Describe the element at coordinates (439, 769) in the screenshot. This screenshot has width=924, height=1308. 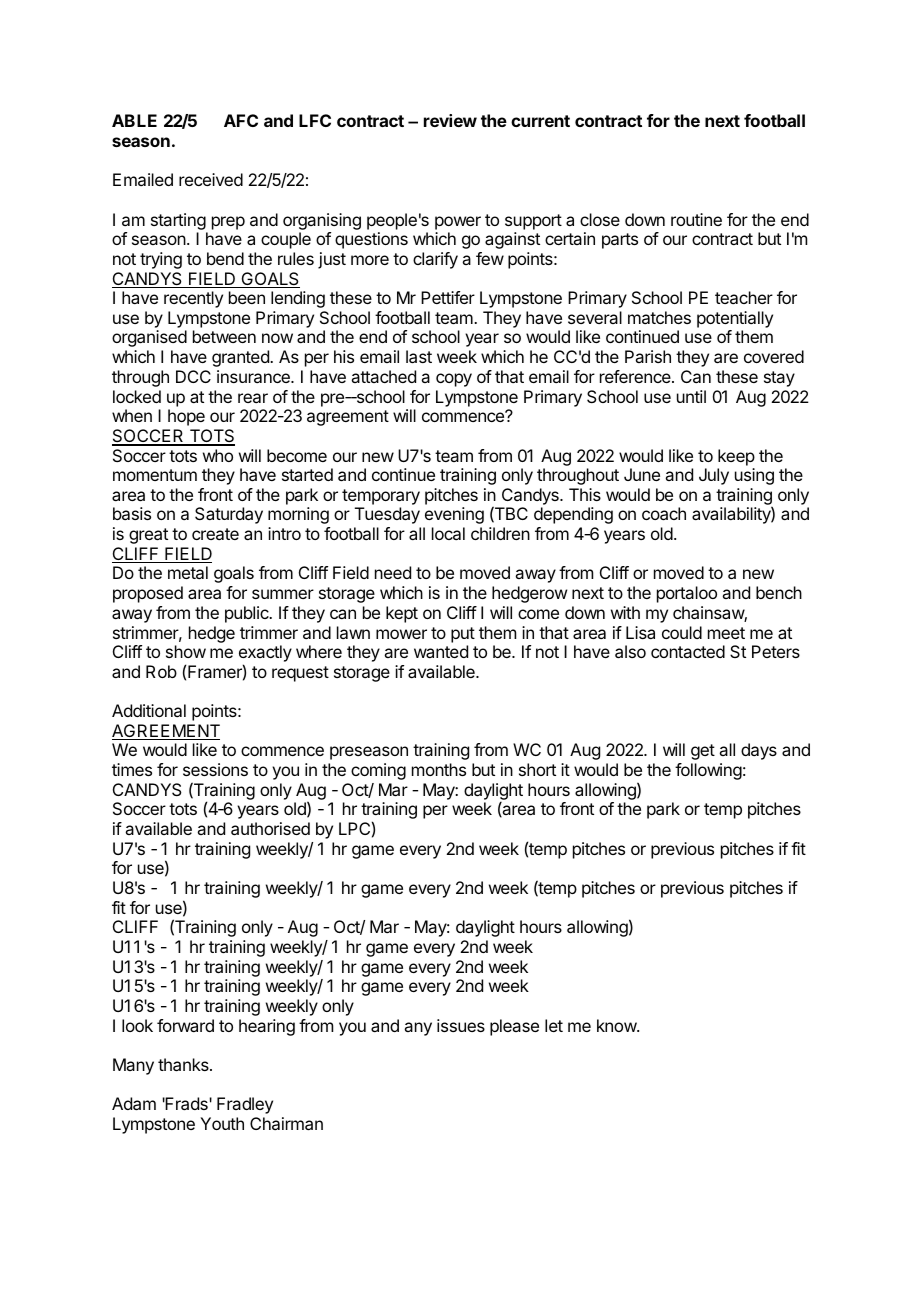
I see `months` at that location.
